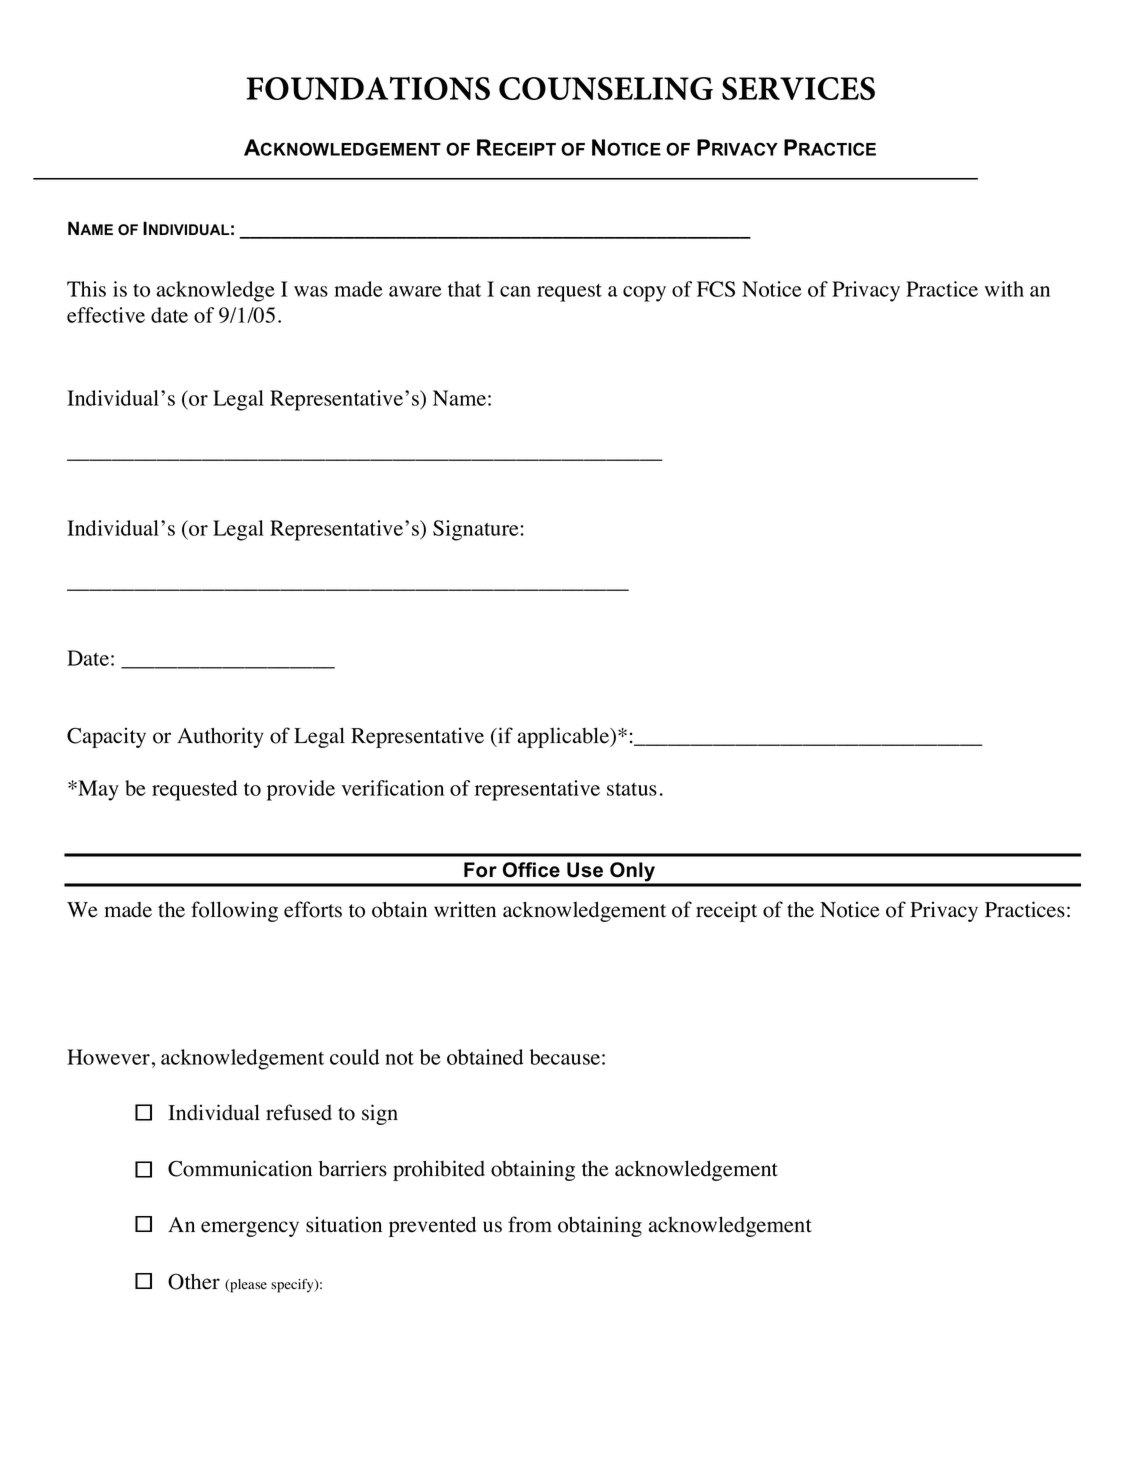 This image has height=1483, width=1146. What do you see at coordinates (531, 870) in the image?
I see `Office` at bounding box center [531, 870].
